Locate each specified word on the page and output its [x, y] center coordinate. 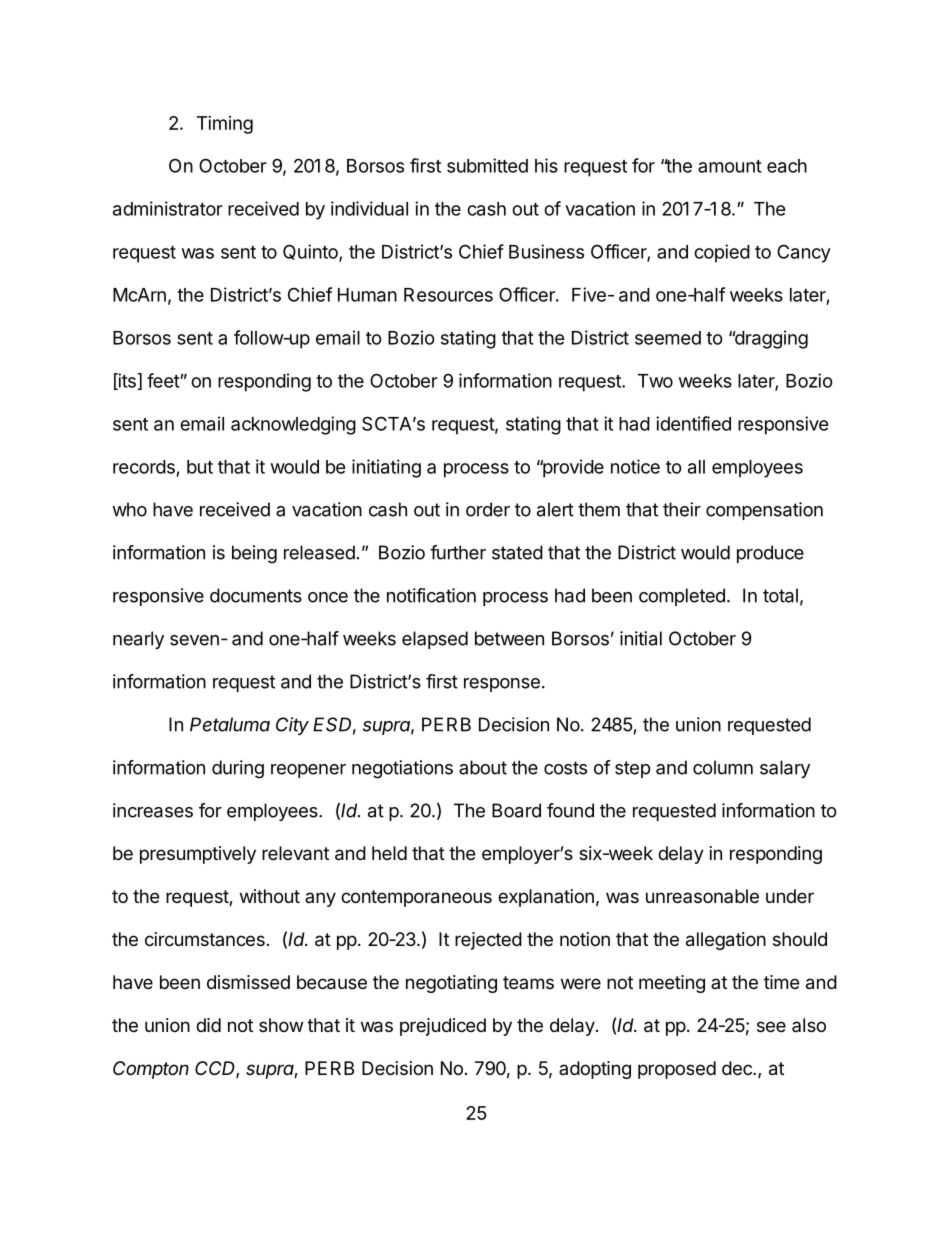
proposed [677, 1070]
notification [431, 595]
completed [682, 597]
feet [164, 380]
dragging [770, 339]
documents [256, 595]
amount [730, 166]
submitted [487, 165]
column [723, 767]
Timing [225, 125]
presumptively [198, 855]
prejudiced [443, 1027]
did [208, 1025]
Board [516, 810]
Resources [448, 295]
